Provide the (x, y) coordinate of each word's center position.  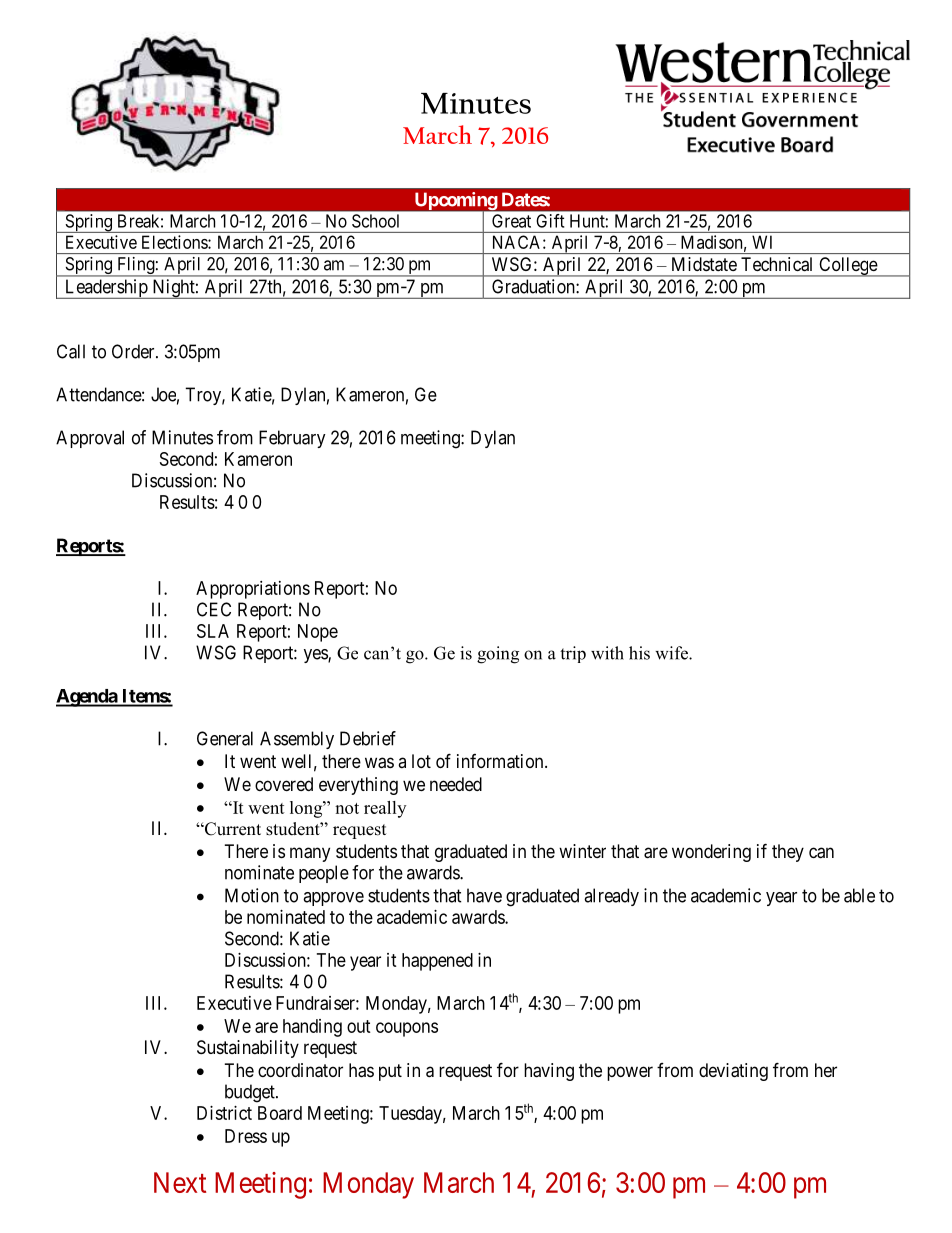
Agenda (87, 698)
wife (672, 653)
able (859, 895)
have (484, 895)
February (292, 439)
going (498, 655)
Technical (776, 264)
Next (180, 1182)
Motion (252, 895)
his (639, 653)
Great (511, 221)
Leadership (106, 289)
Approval (90, 439)
